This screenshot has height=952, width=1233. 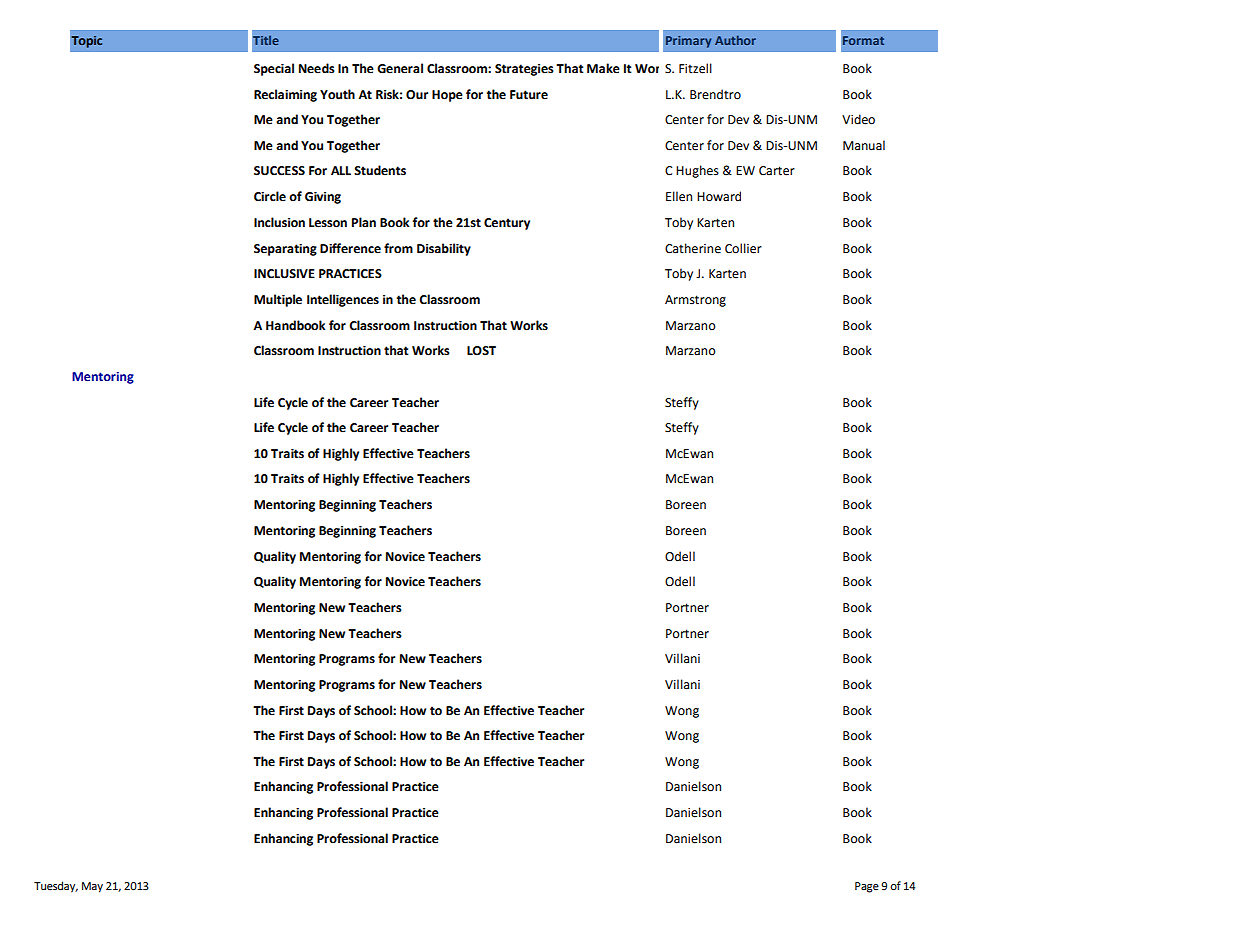 I want to click on INCLUSIVE, so click(x=284, y=274).
